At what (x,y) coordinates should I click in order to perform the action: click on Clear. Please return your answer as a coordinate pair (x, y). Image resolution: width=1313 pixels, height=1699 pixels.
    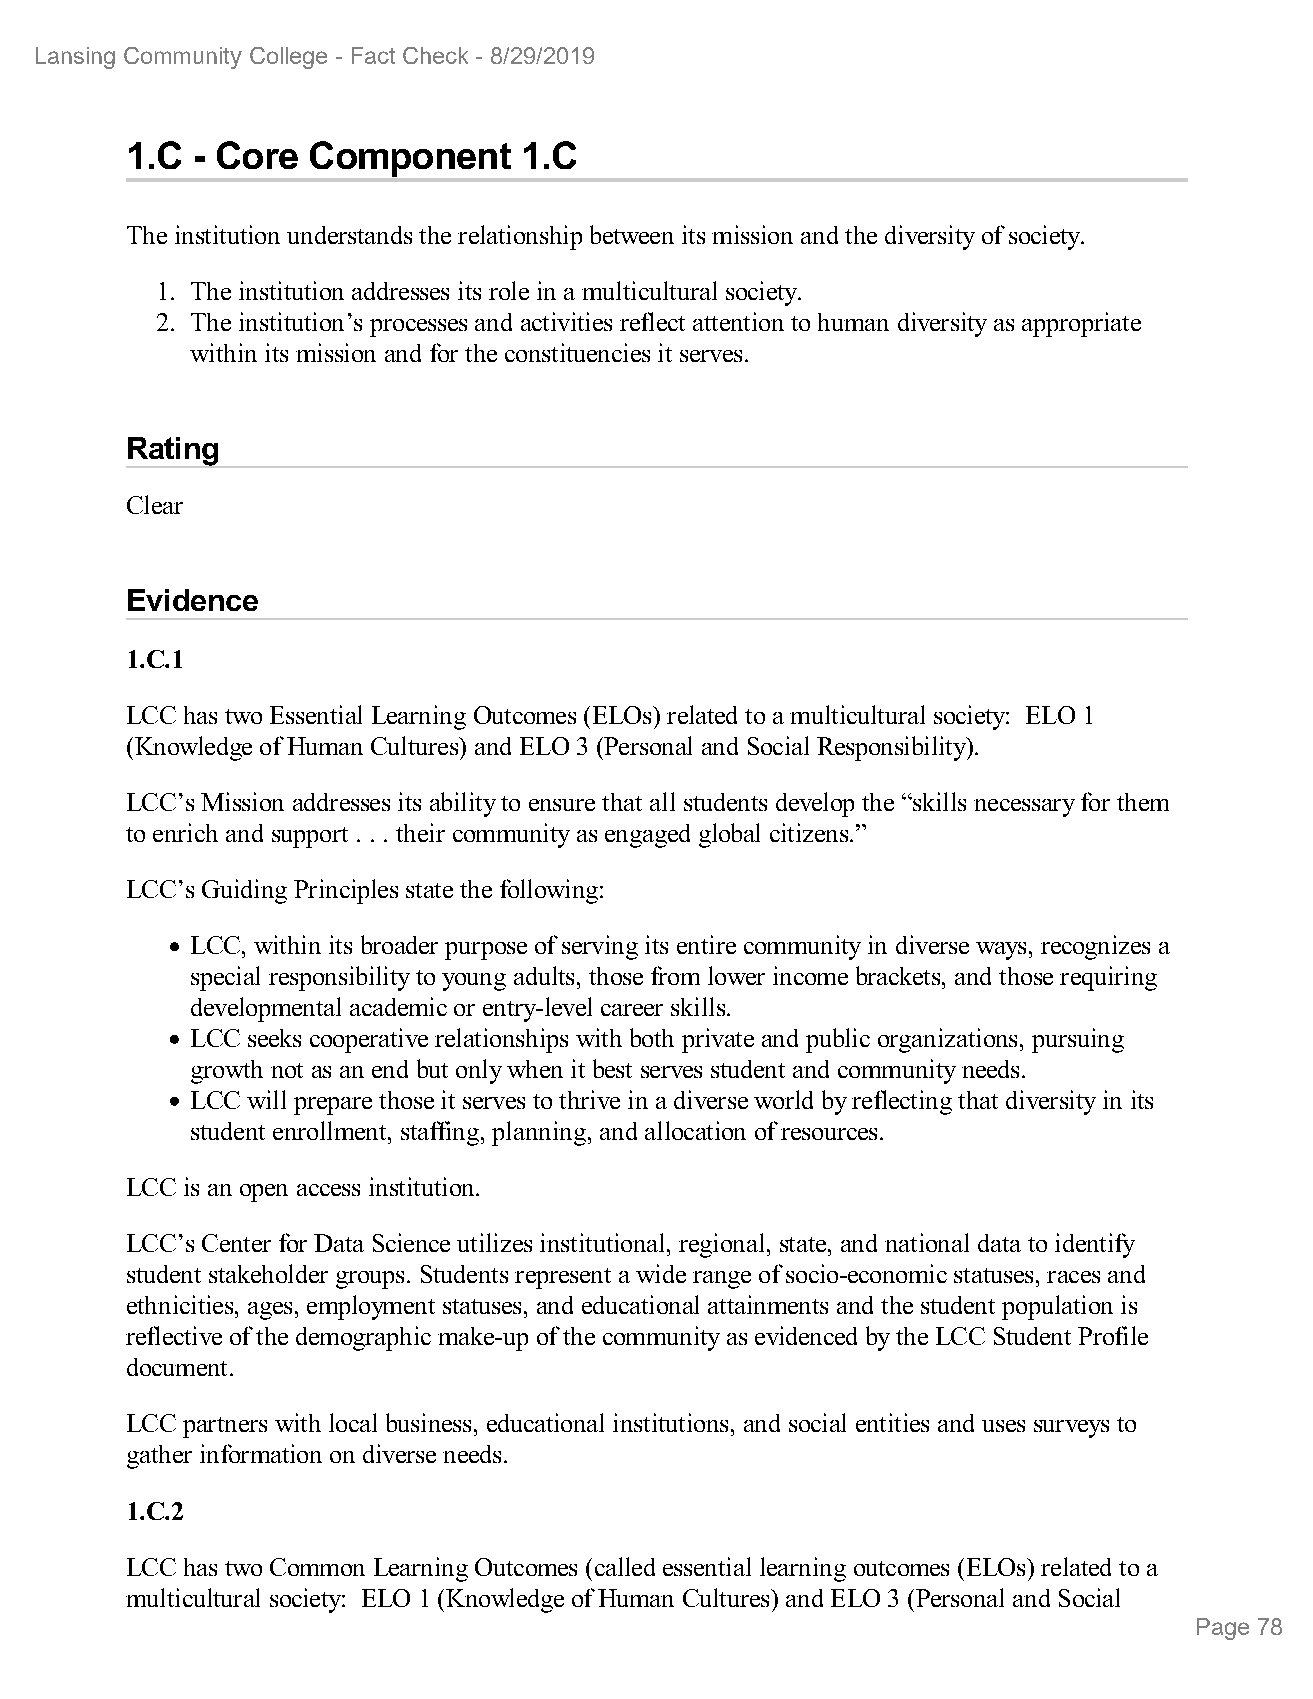
    Looking at the image, I should click on (155, 504).
